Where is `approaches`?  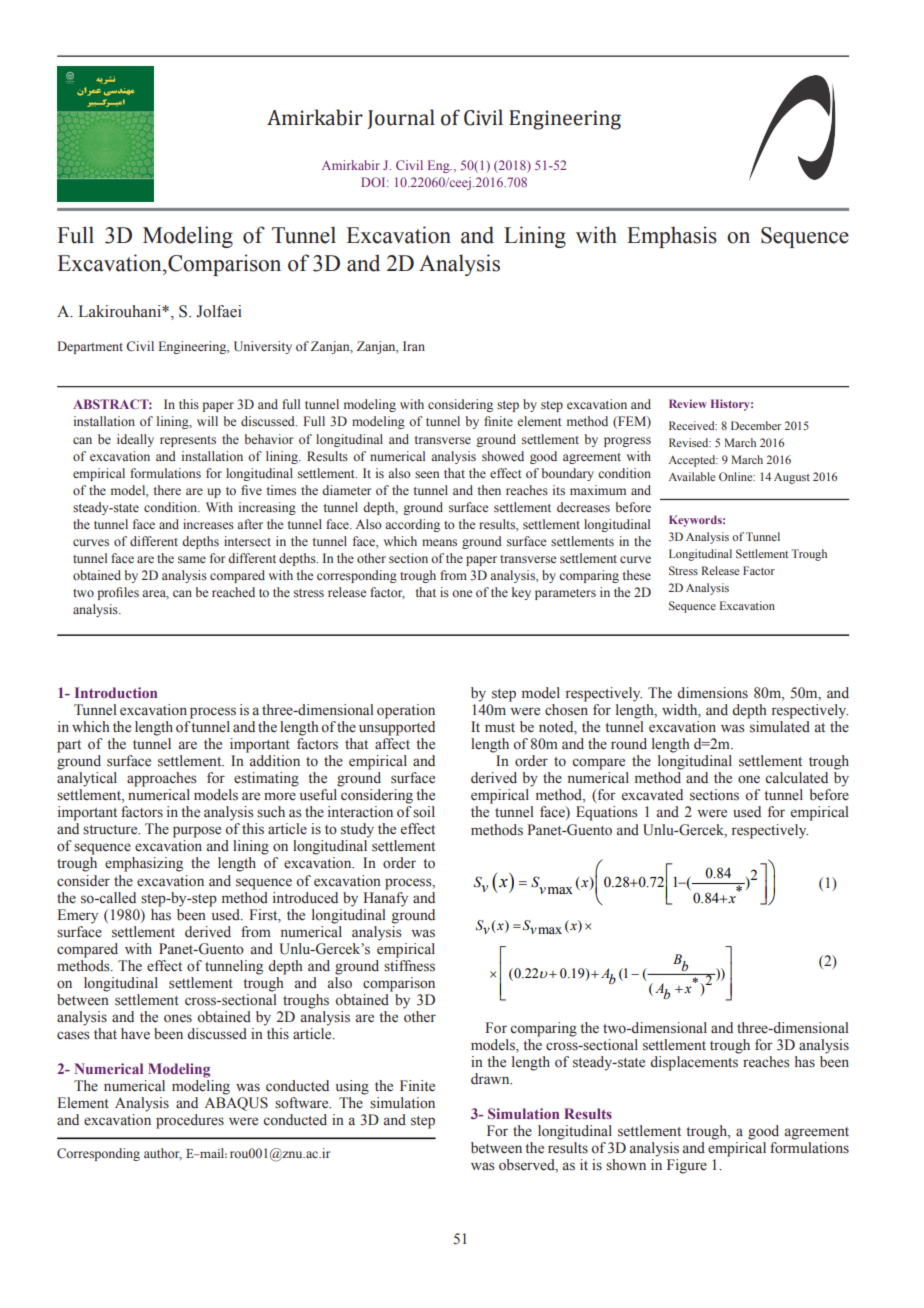 approaches is located at coordinates (161, 779).
